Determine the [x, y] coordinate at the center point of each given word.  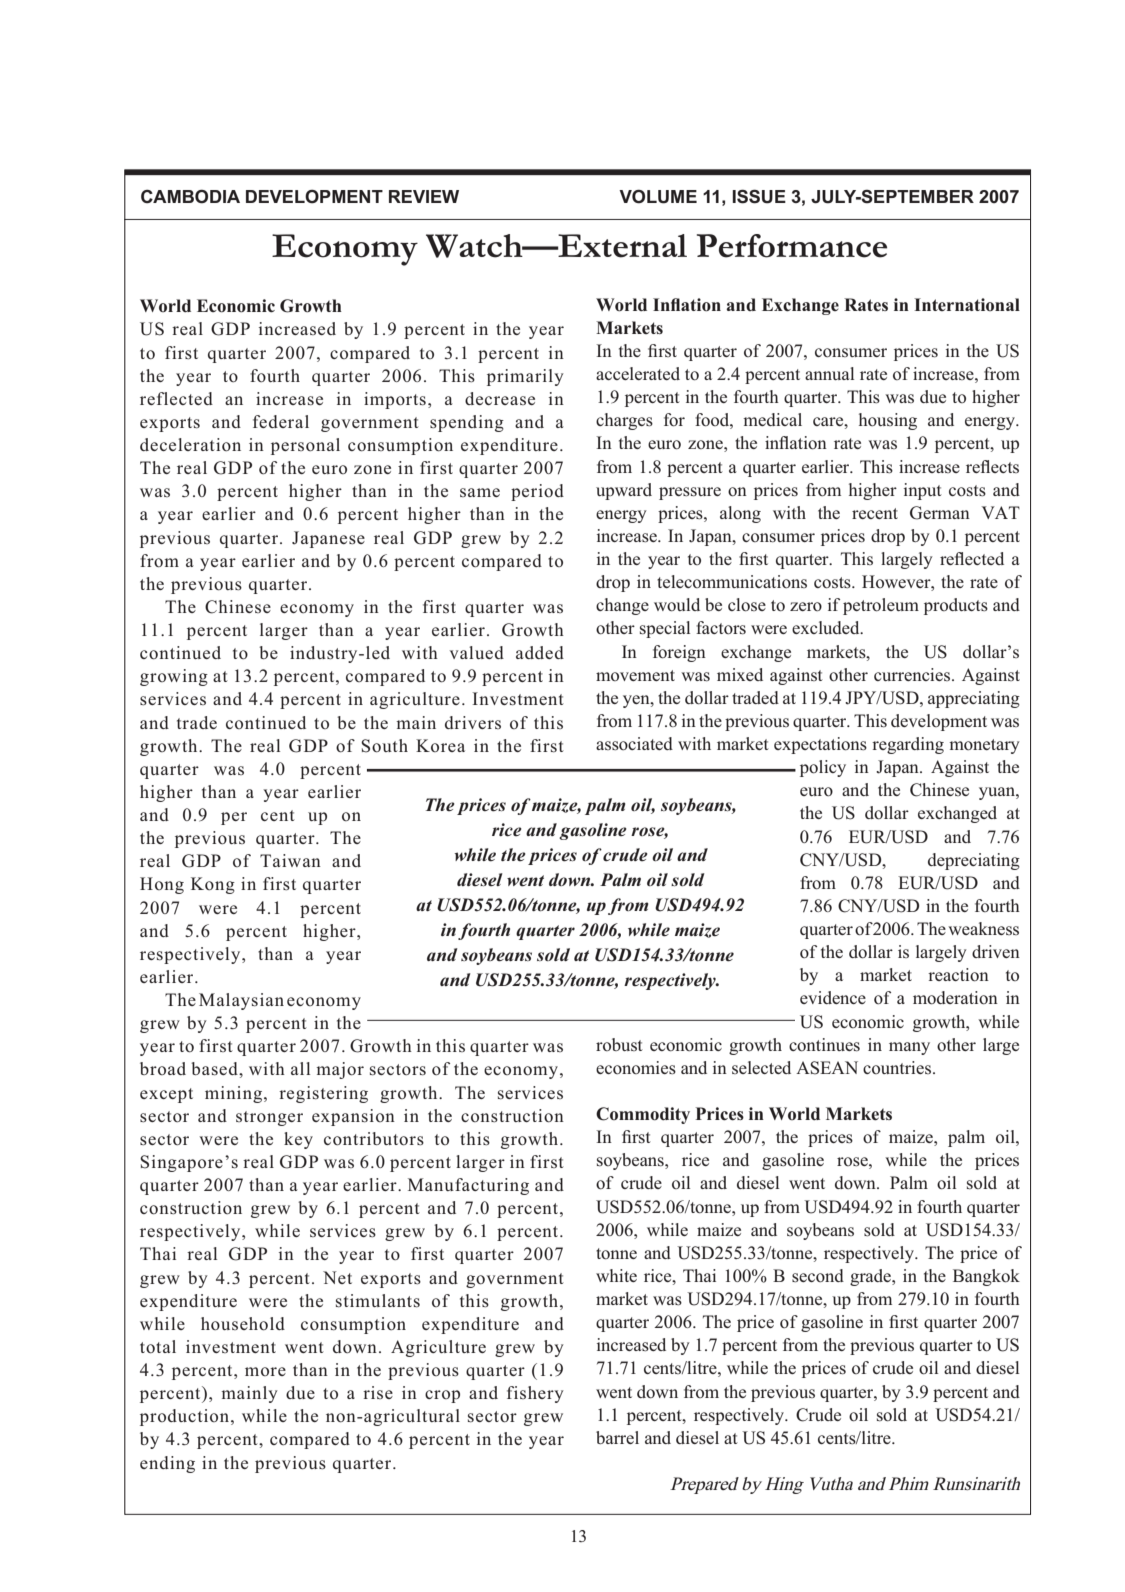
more [265, 1371]
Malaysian [241, 1001]
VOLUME [658, 197]
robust [619, 1044]
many [909, 1048]
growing [174, 677]
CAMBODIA [190, 197]
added [540, 652]
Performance [792, 246]
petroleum [881, 606]
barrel [617, 1437]
